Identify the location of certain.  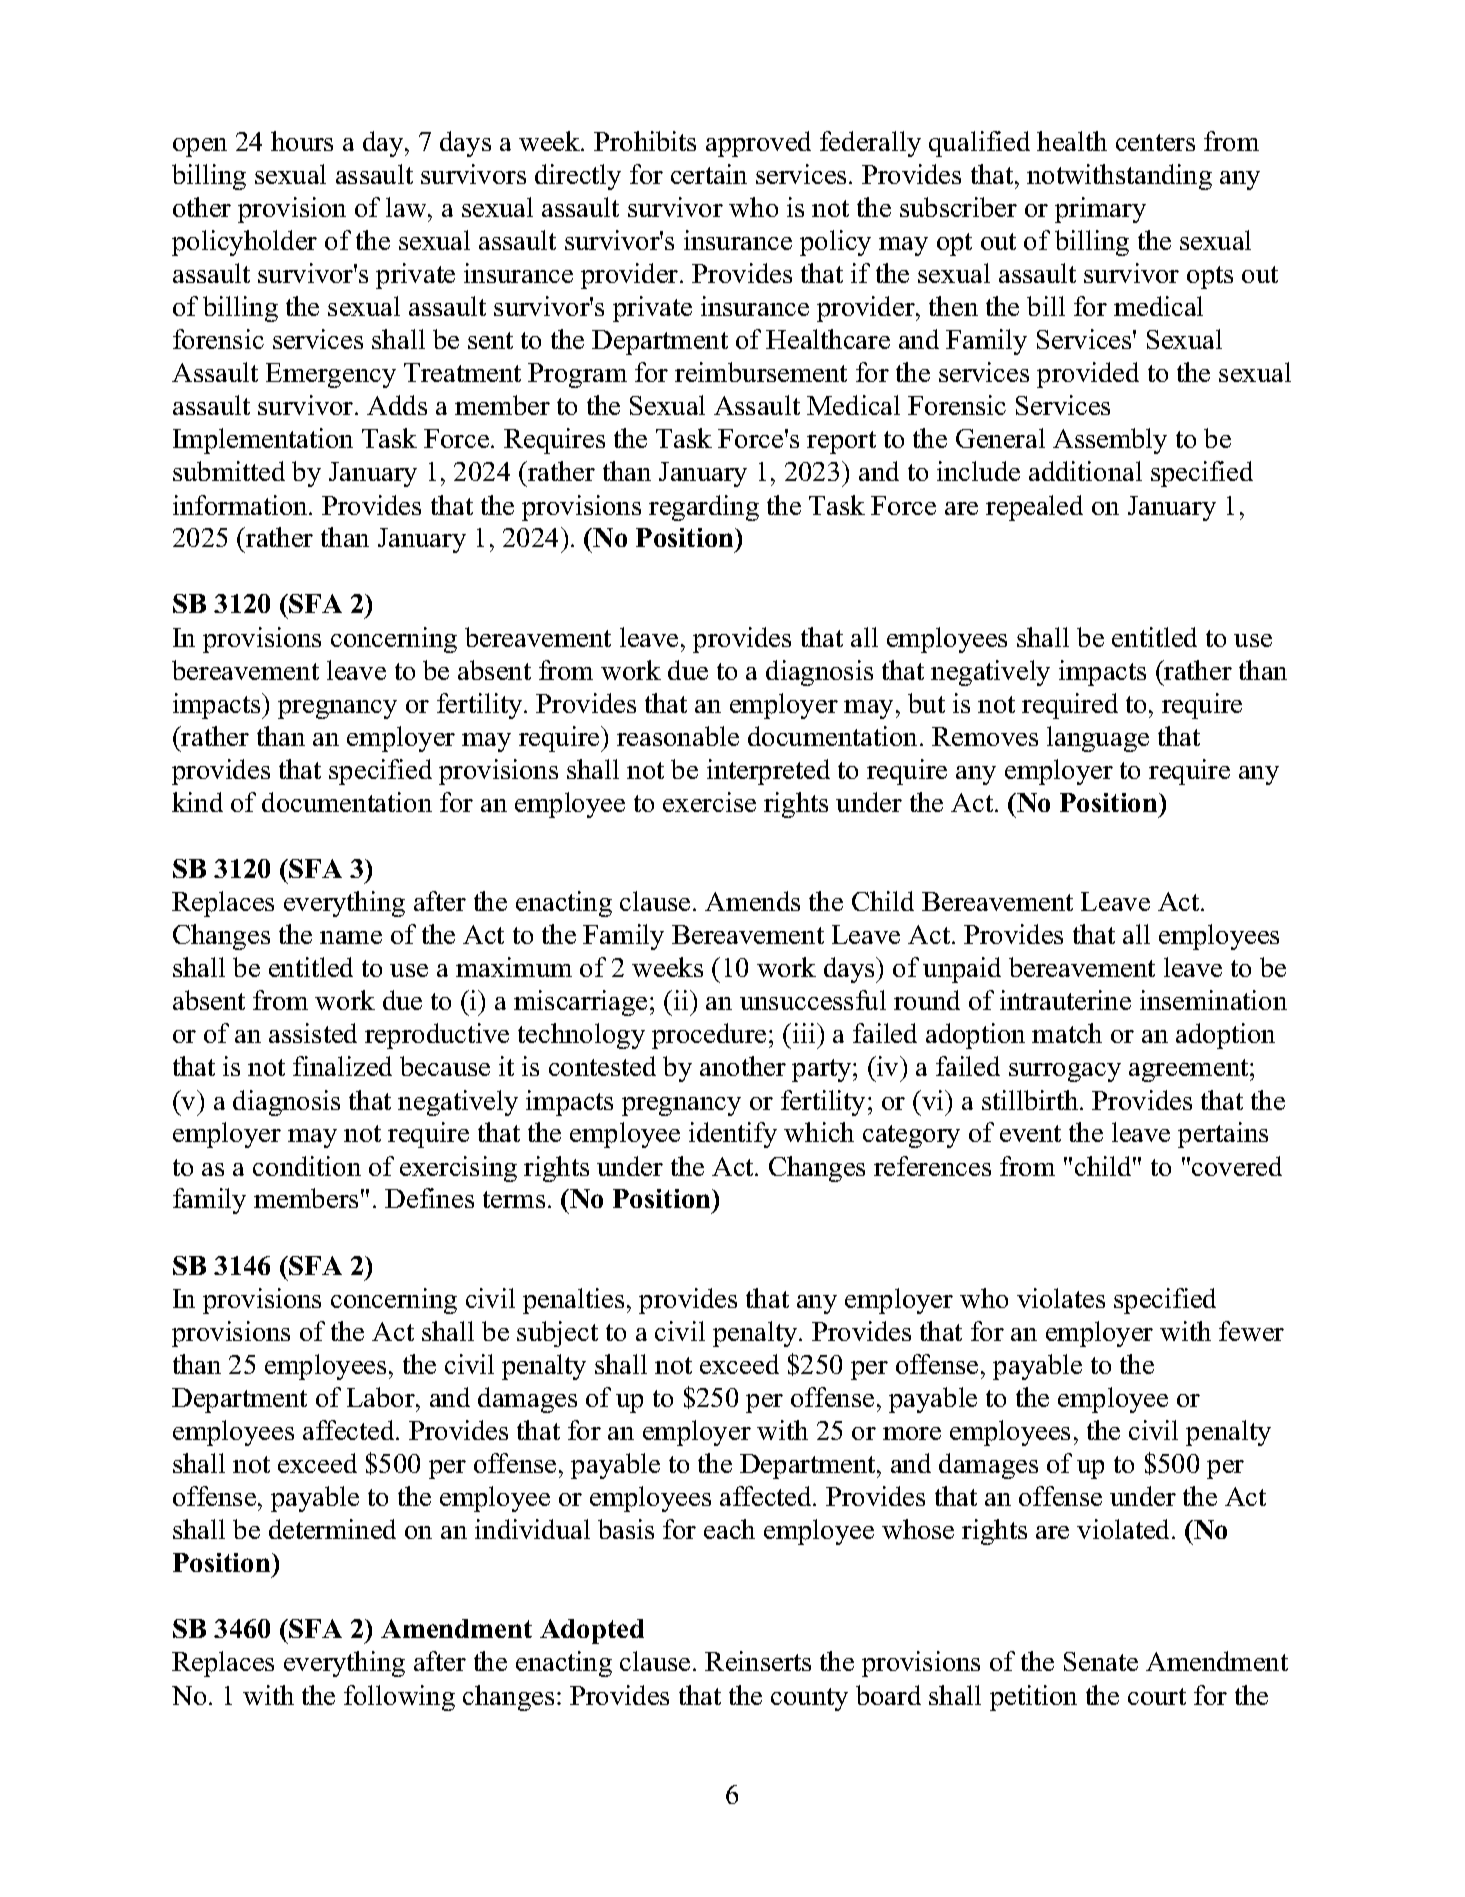
(709, 174).
